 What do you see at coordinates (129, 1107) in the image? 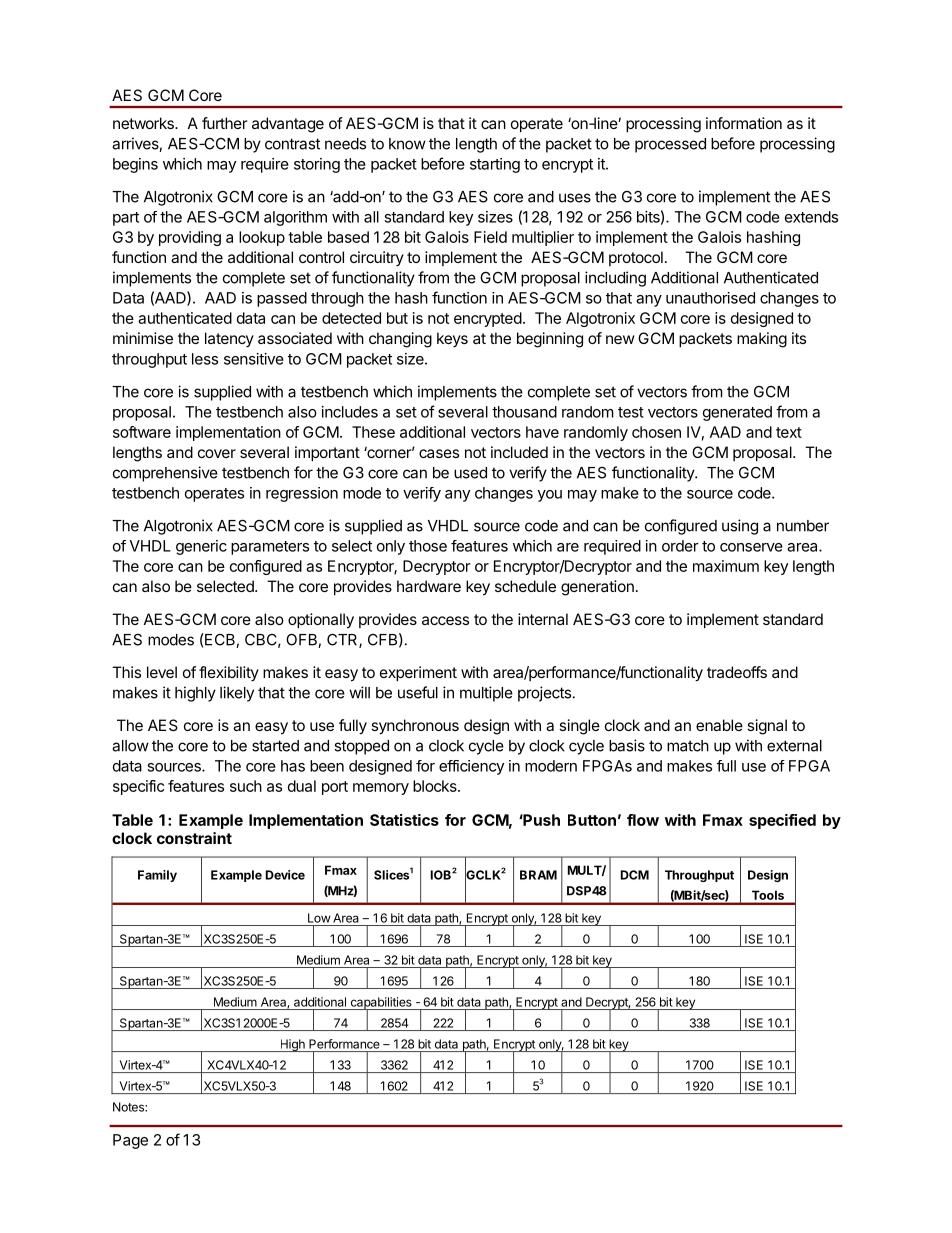
I see `Notes` at bounding box center [129, 1107].
